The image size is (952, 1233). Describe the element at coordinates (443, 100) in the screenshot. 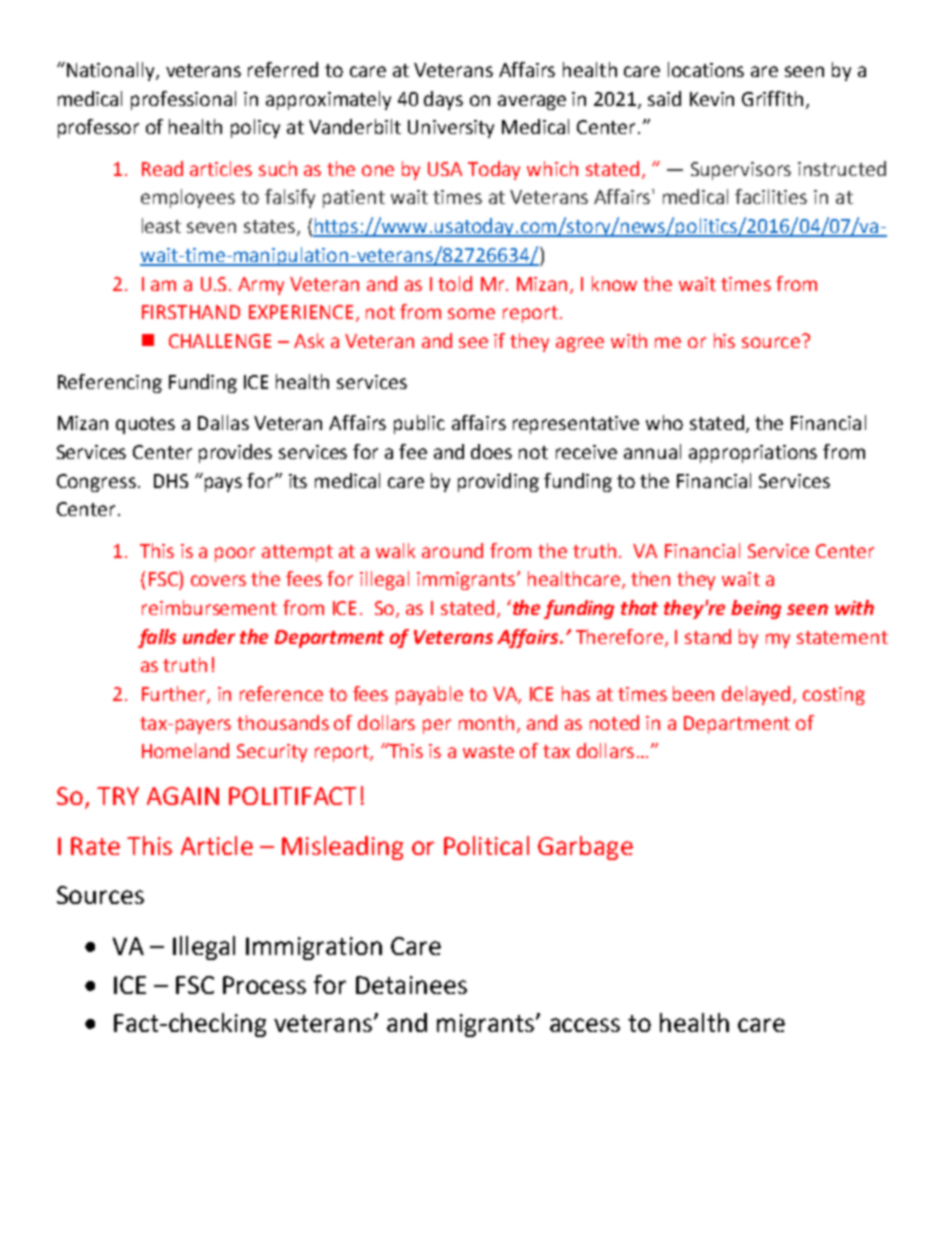

I see `days` at that location.
